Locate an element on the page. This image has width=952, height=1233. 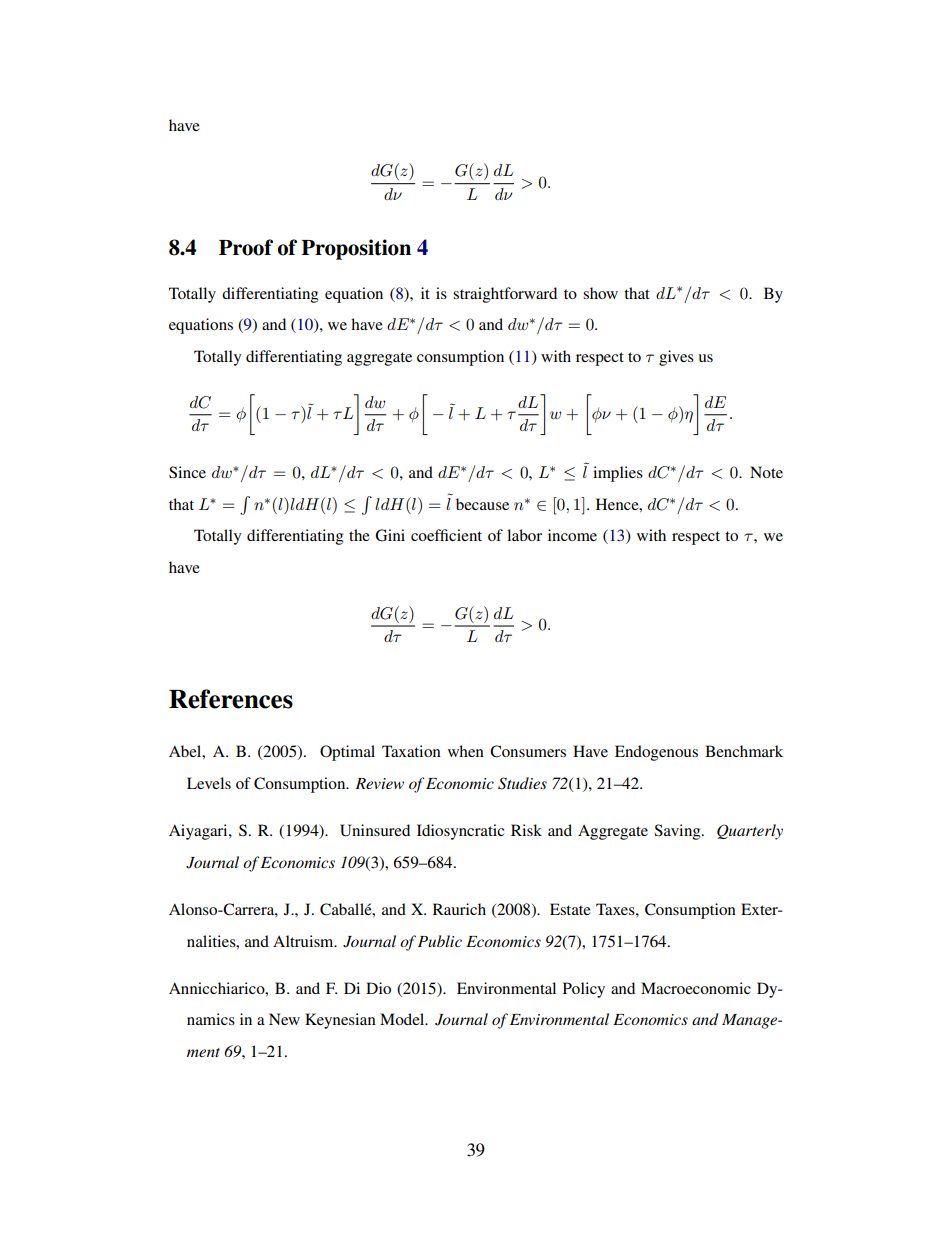
New is located at coordinates (284, 1019).
